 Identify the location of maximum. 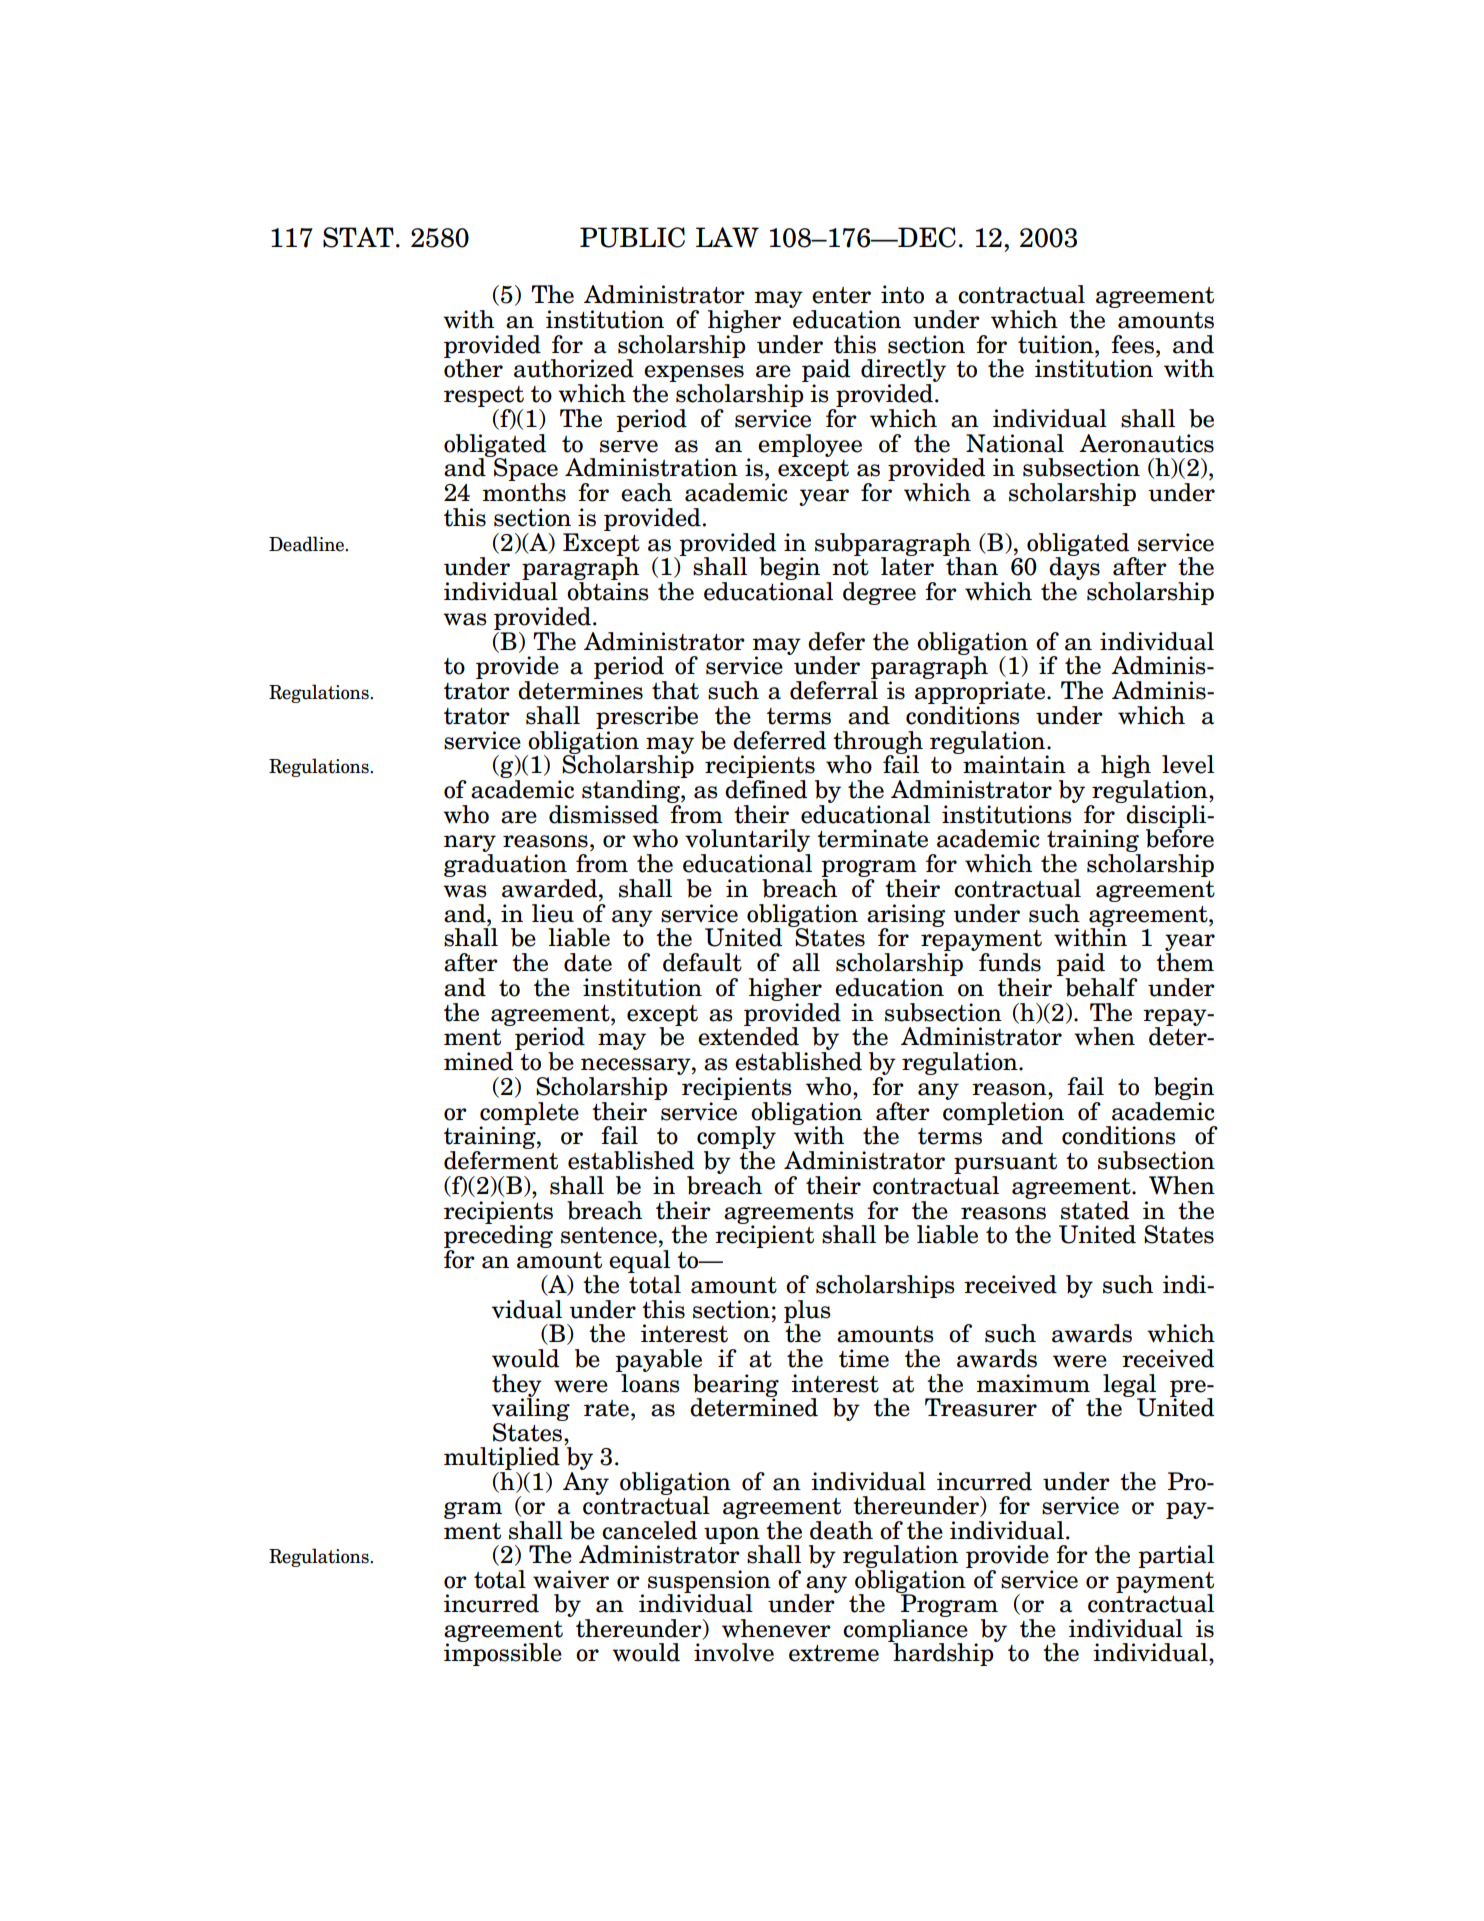
(1033, 1383).
